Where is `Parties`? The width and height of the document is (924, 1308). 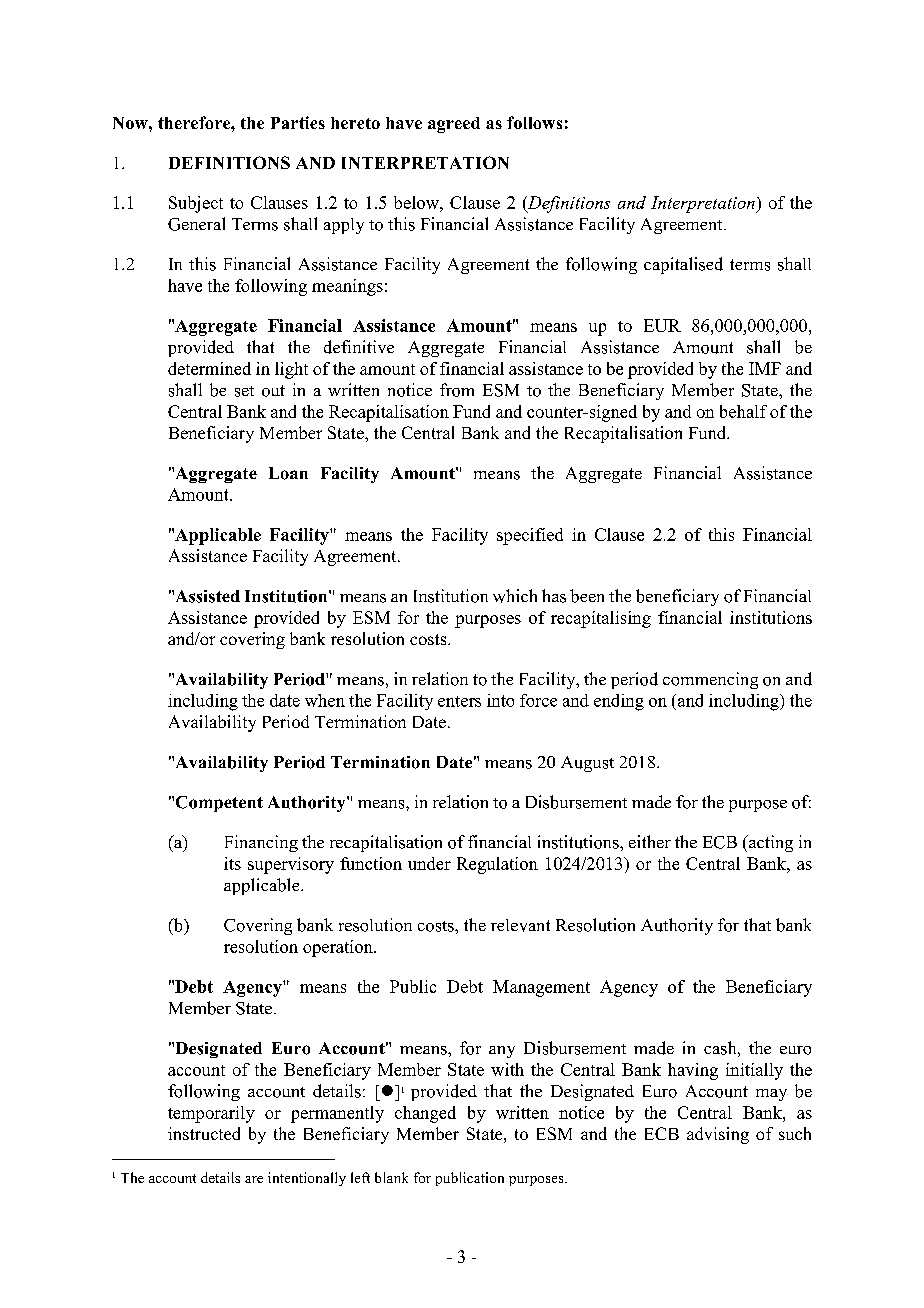
Parties is located at coordinates (298, 122).
